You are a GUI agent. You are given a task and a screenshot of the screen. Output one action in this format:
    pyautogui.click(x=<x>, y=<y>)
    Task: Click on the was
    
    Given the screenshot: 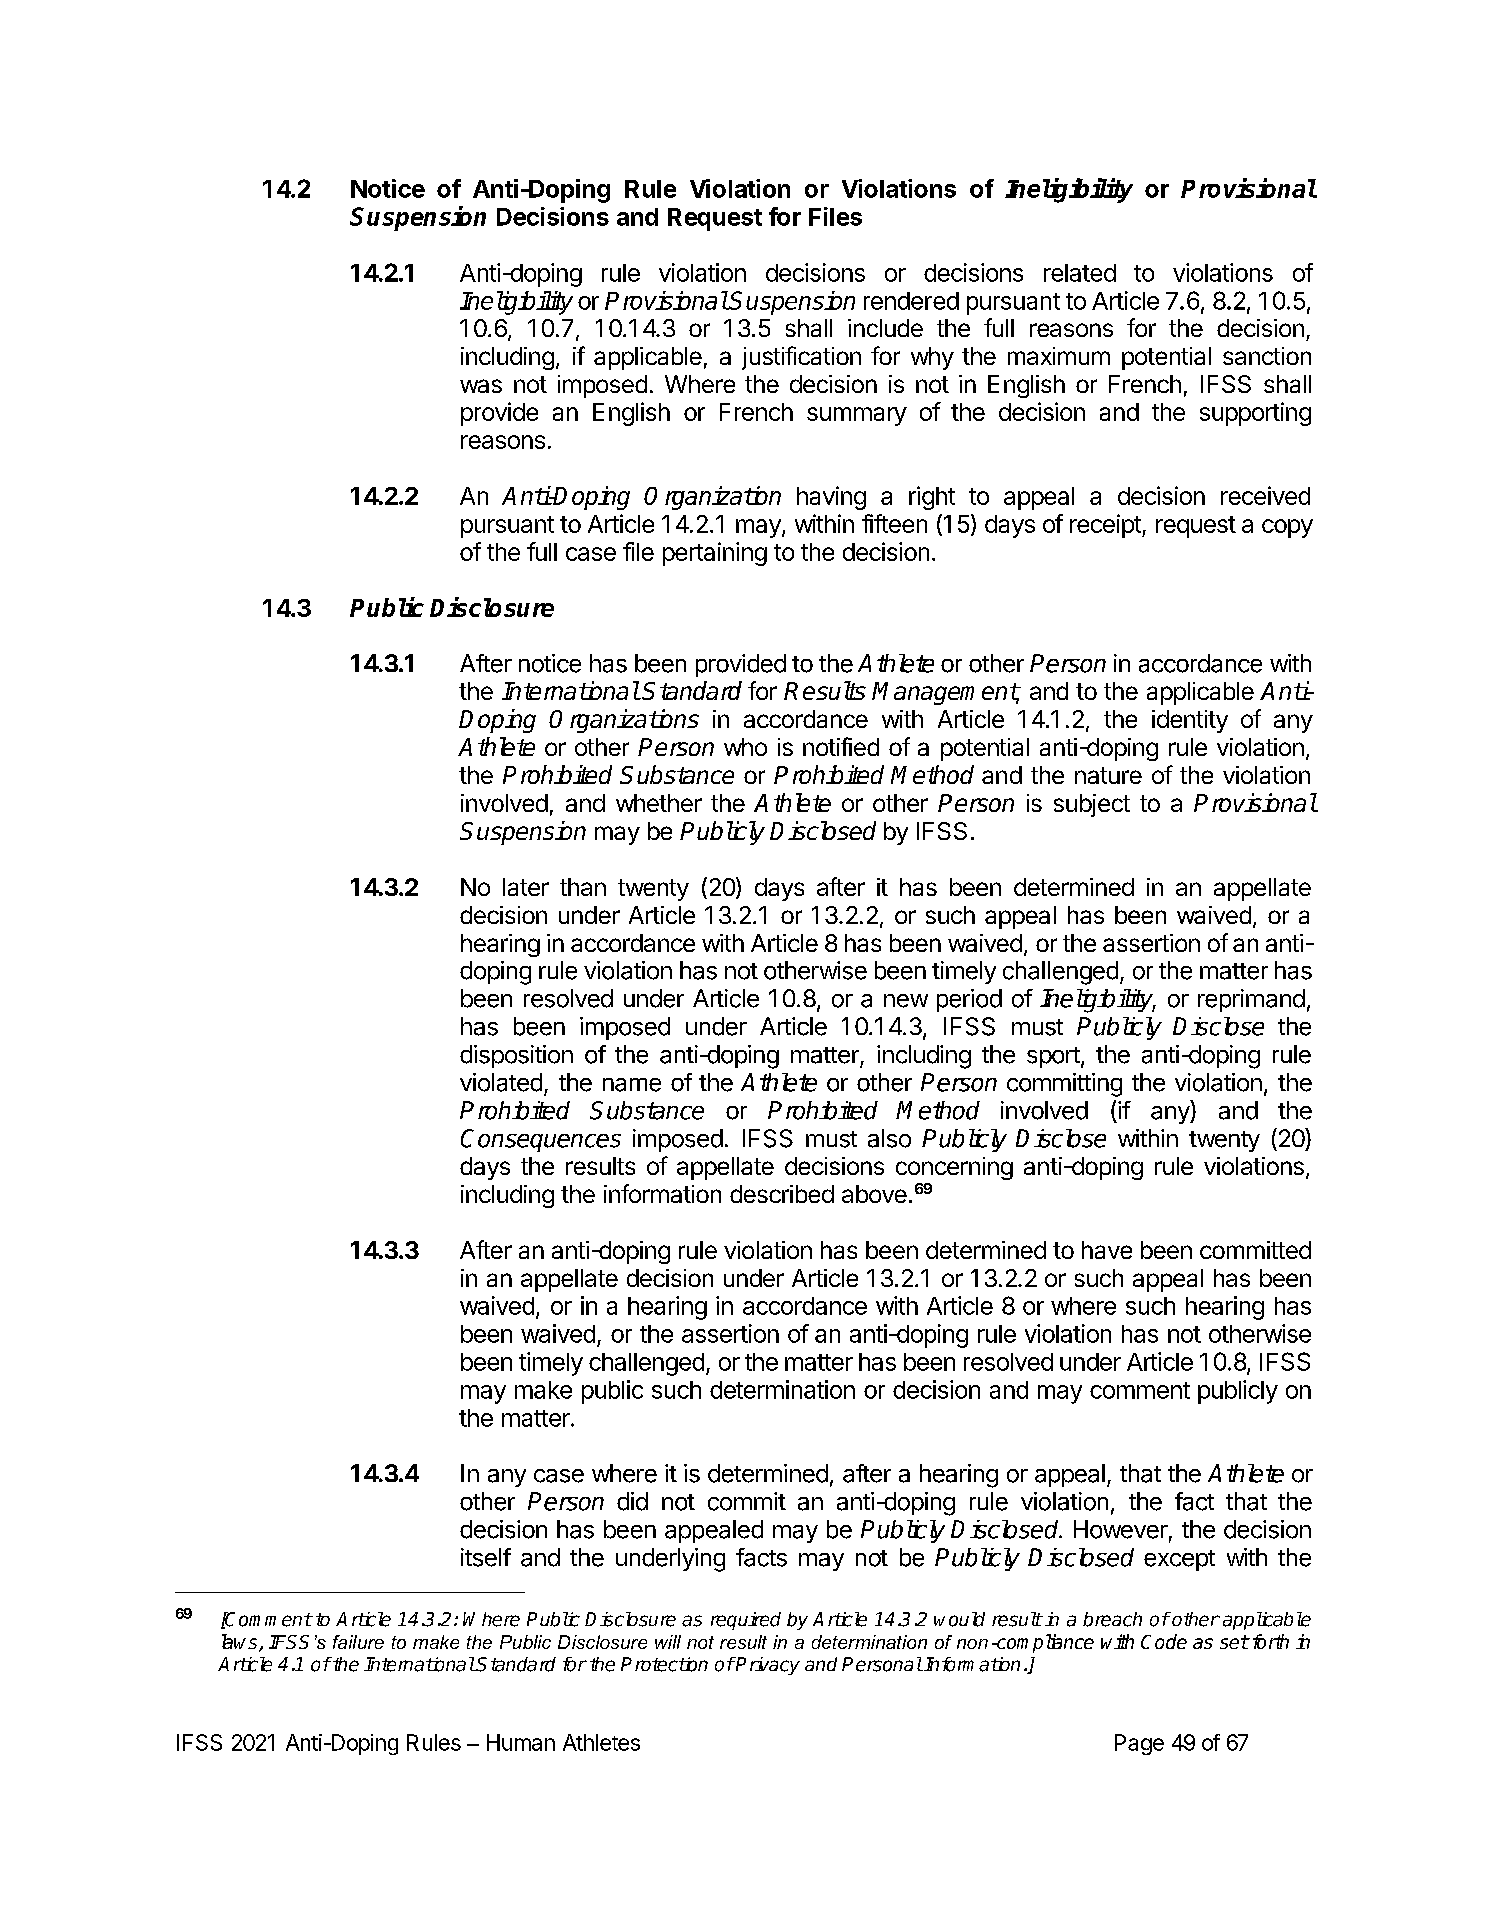 What is the action you would take?
    pyautogui.click(x=481, y=386)
